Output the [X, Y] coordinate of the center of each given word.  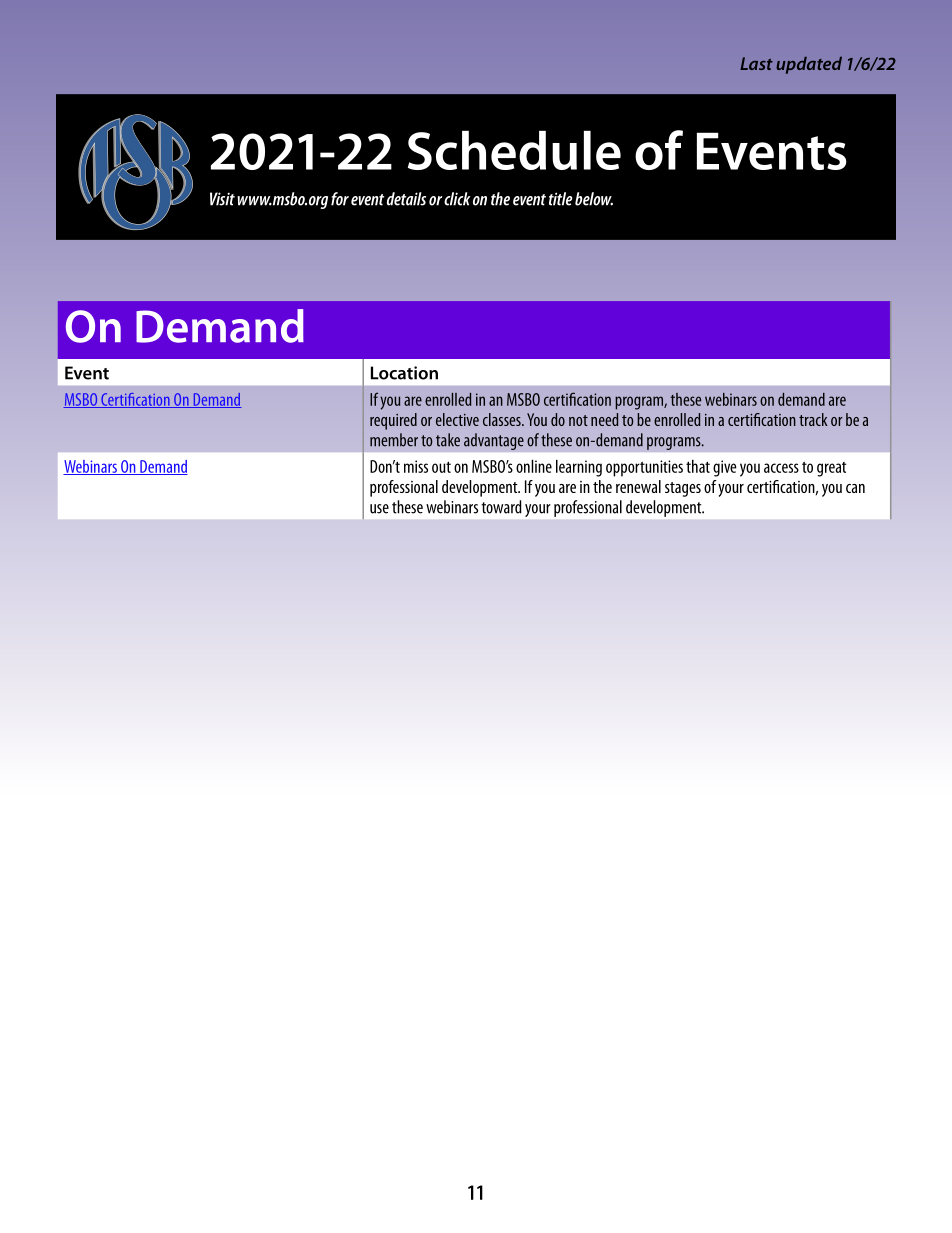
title [560, 199]
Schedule [514, 150]
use [379, 509]
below [594, 199]
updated [809, 65]
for [340, 199]
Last [756, 63]
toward [501, 507]
